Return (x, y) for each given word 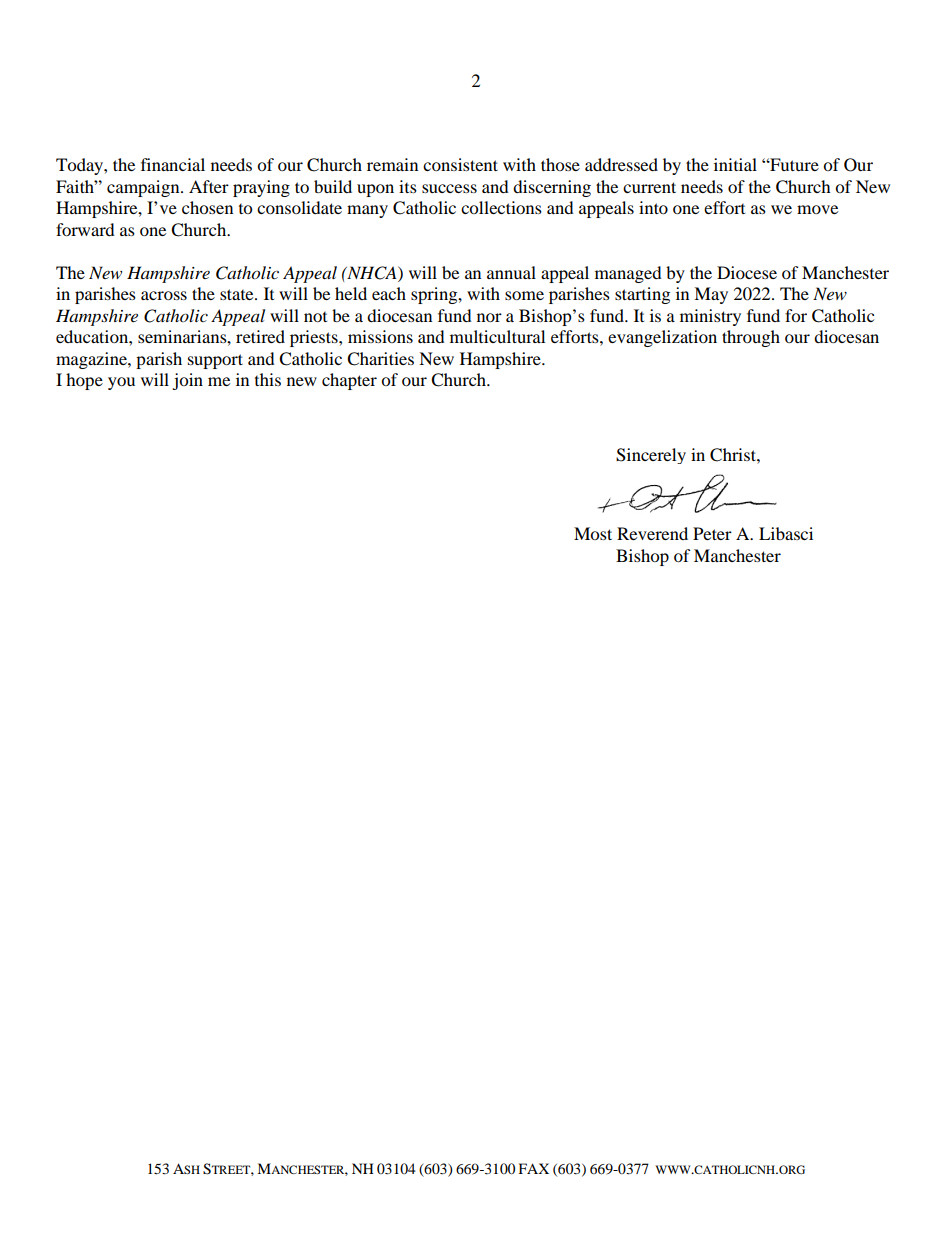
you (121, 383)
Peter (712, 533)
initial (735, 164)
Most (593, 533)
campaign (144, 188)
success (449, 188)
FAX (534, 1168)
